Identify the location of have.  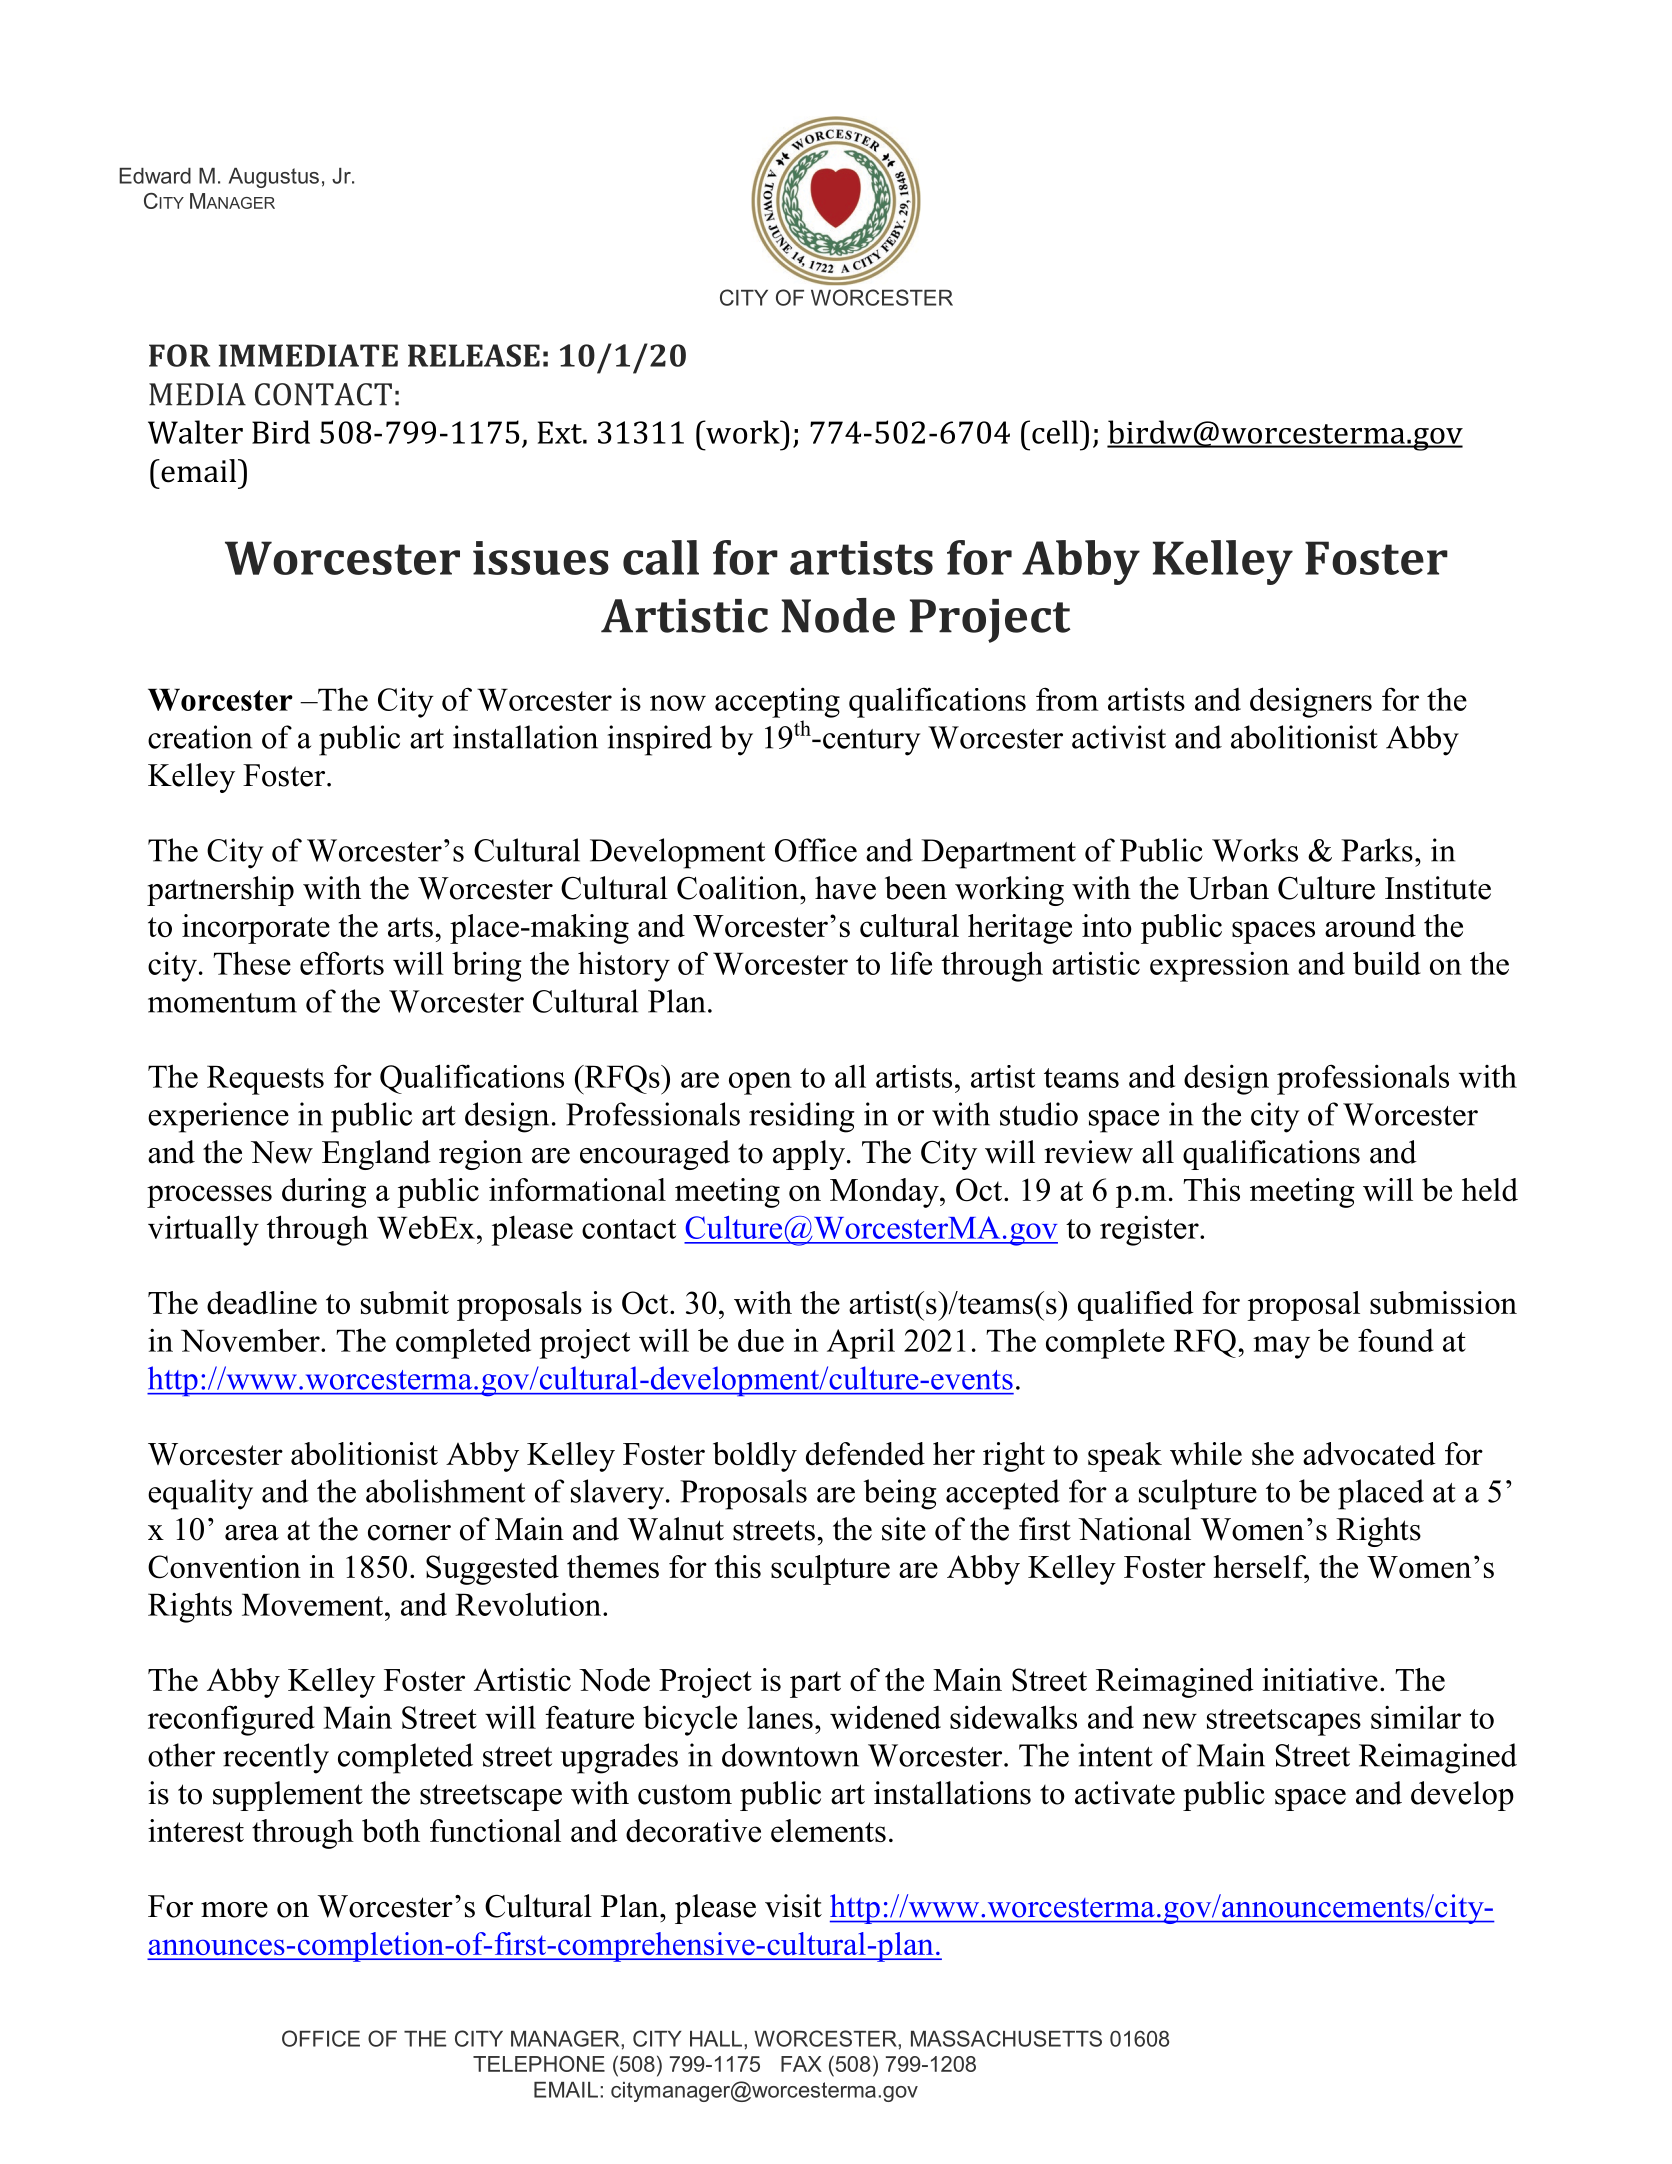
(845, 888).
